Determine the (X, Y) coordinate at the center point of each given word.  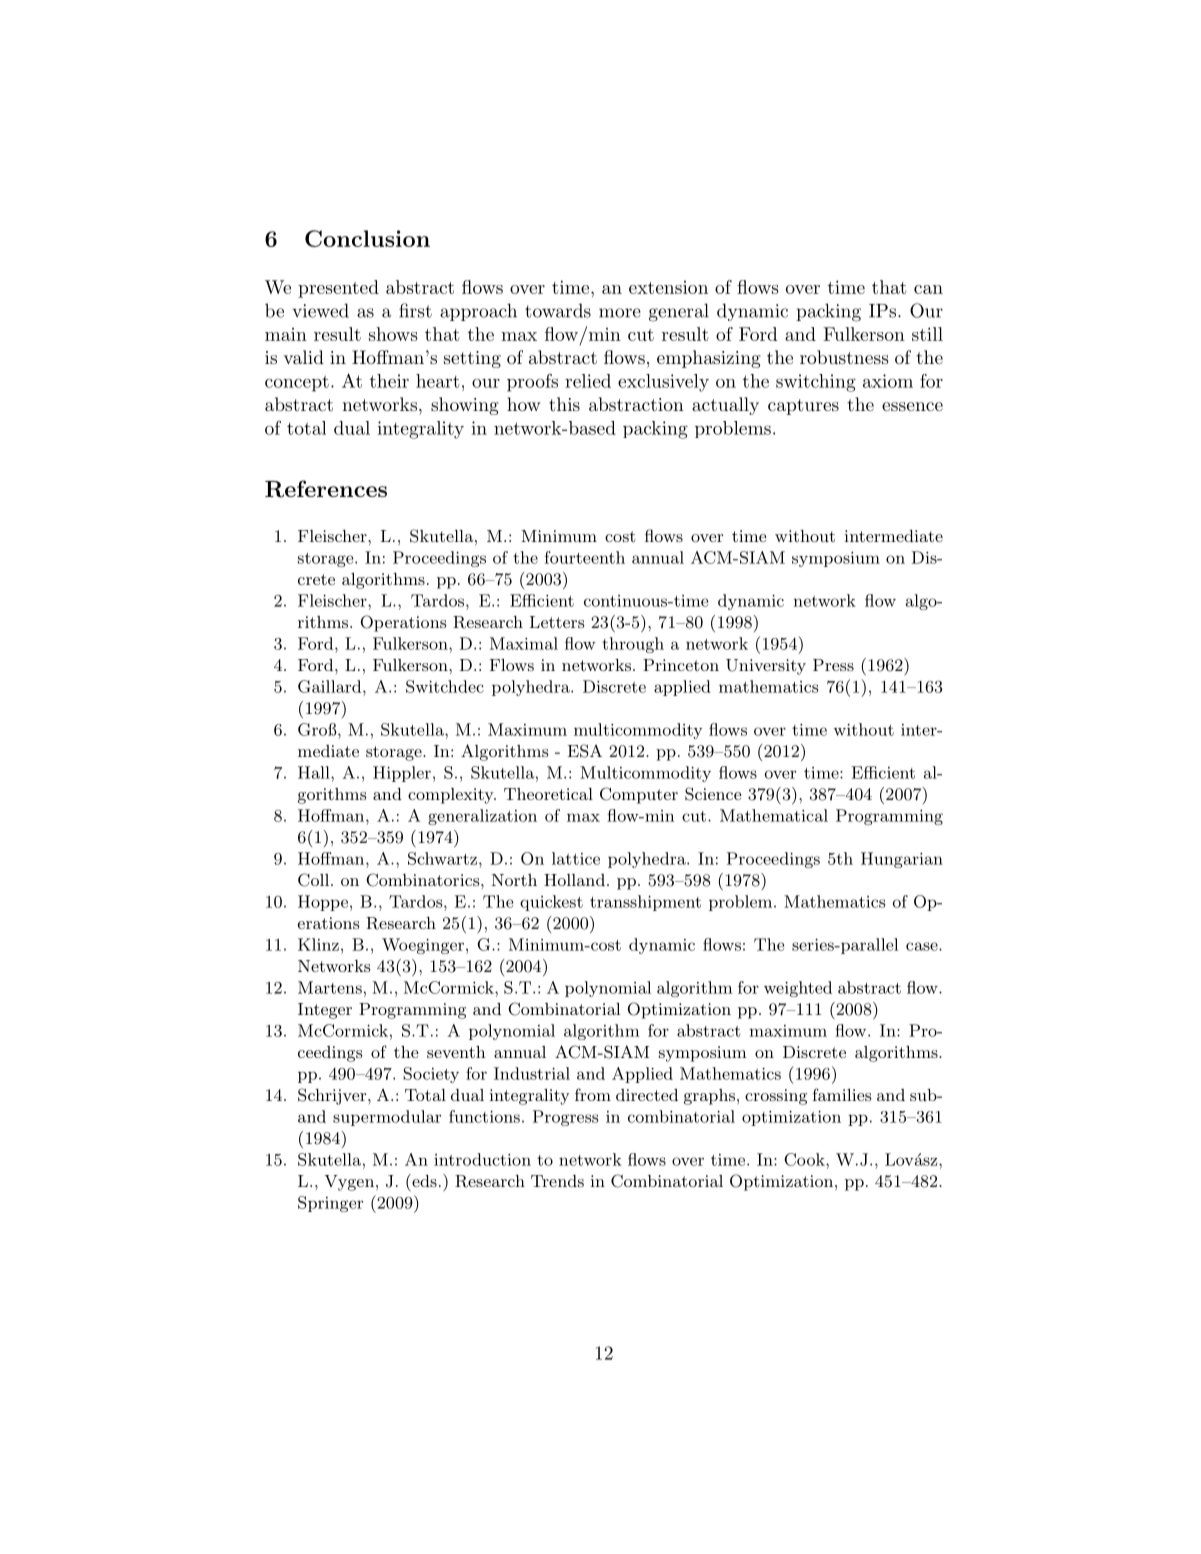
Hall (315, 772)
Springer (330, 1204)
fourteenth (585, 557)
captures (803, 407)
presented (338, 289)
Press (833, 665)
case (922, 946)
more (620, 313)
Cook (805, 1159)
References (326, 489)
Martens (330, 987)
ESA (585, 751)
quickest (551, 903)
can (928, 289)
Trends (557, 1181)
